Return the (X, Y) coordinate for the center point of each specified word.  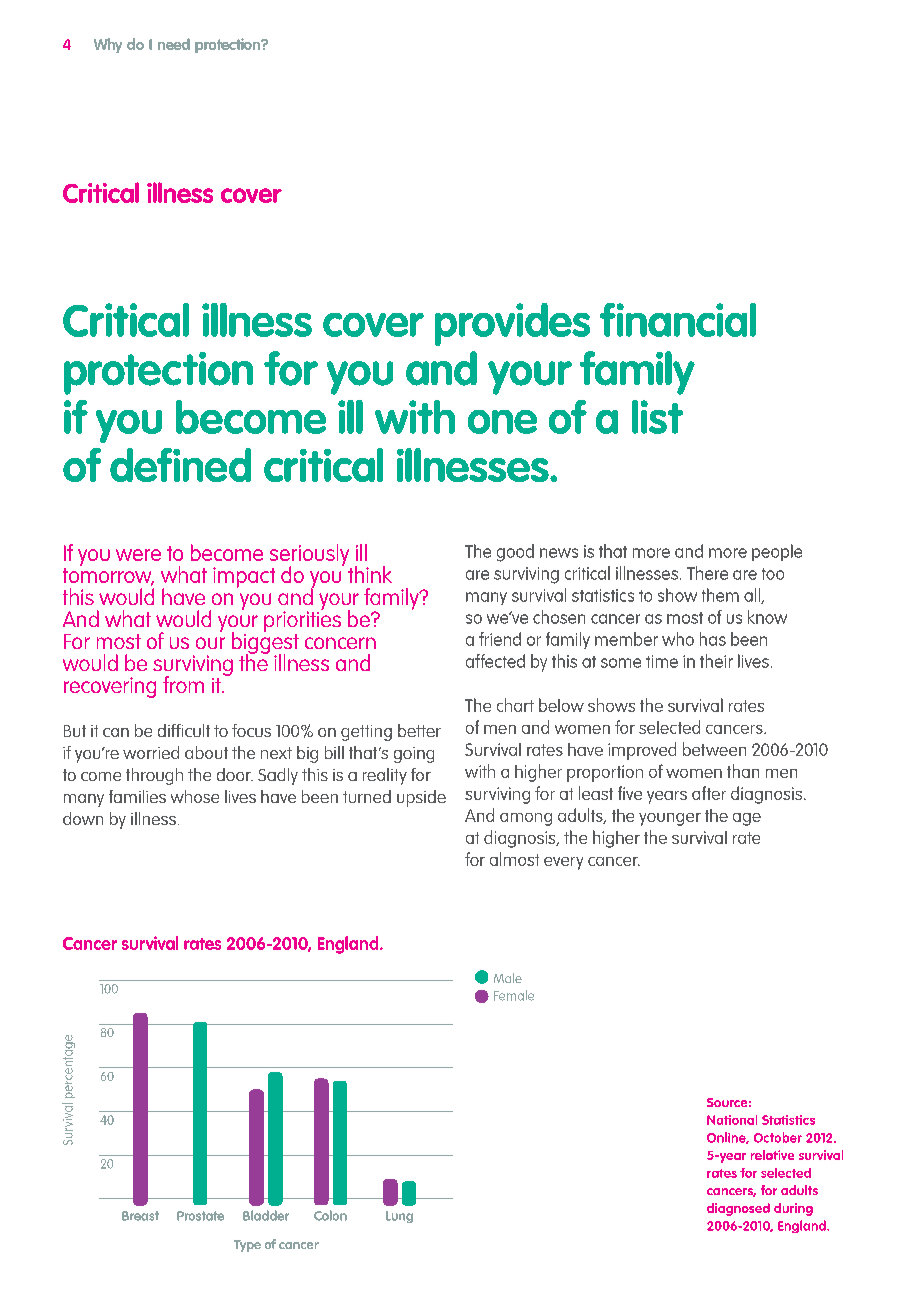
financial (678, 320)
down (83, 818)
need (174, 44)
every (563, 863)
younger (670, 819)
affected (495, 661)
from (183, 684)
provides (512, 324)
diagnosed (738, 1209)
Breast (140, 1216)
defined (180, 465)
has (713, 639)
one (502, 422)
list (657, 417)
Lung (399, 1217)
